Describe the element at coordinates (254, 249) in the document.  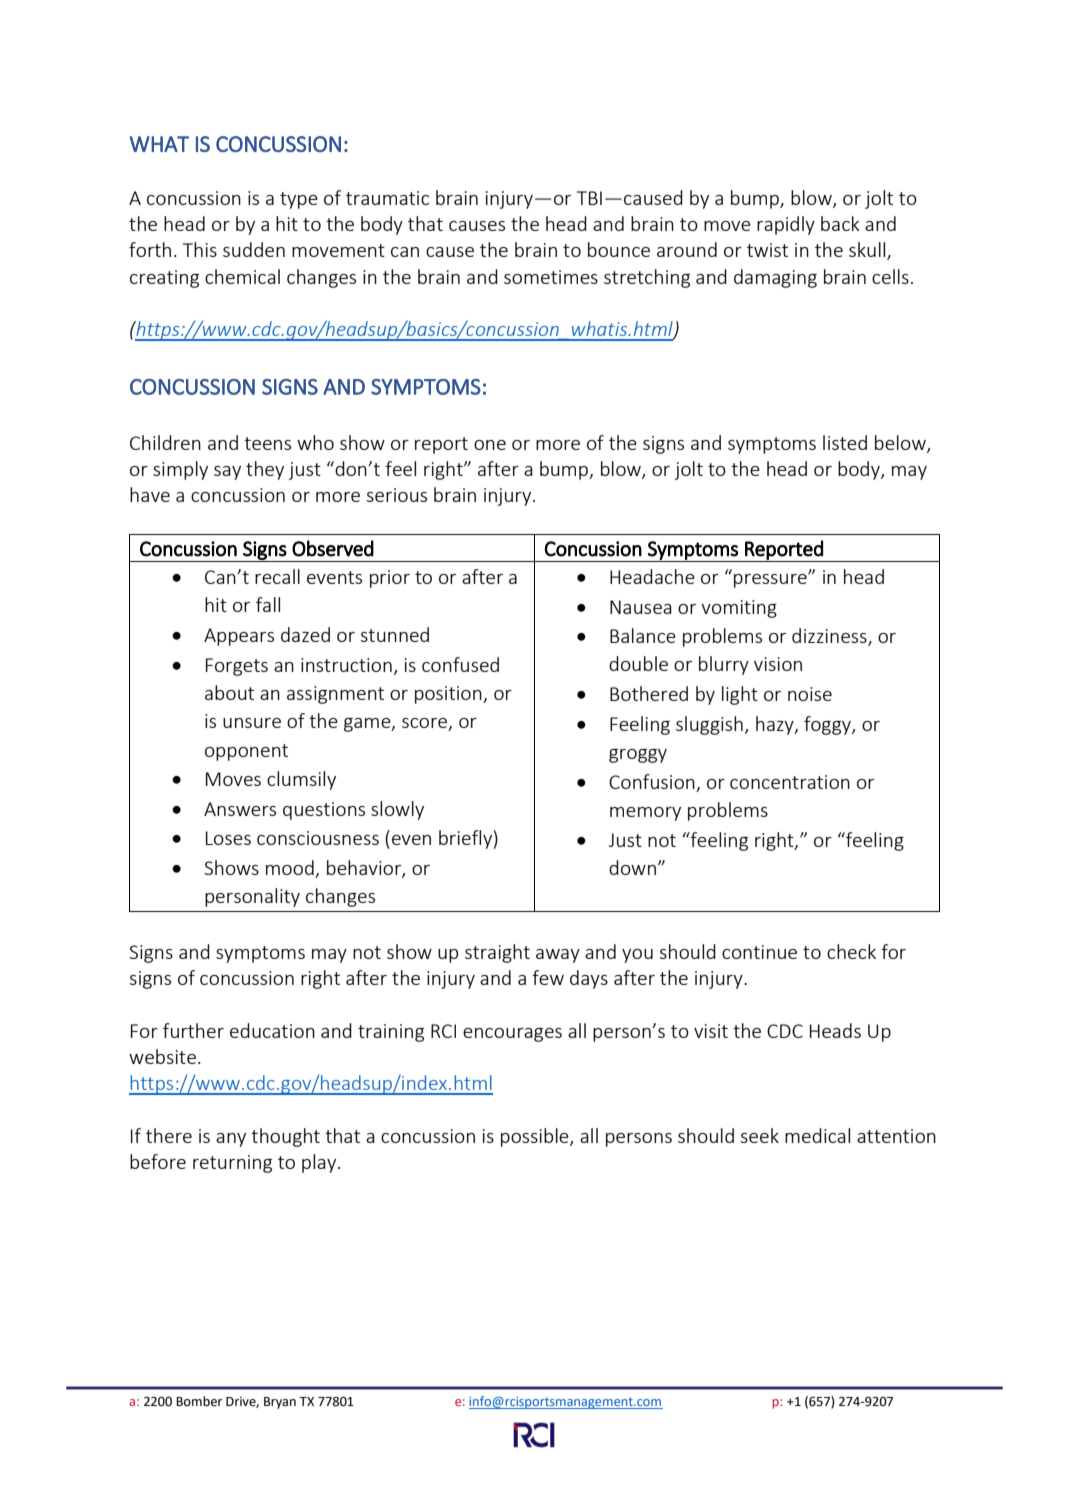
I see `sudden` at that location.
